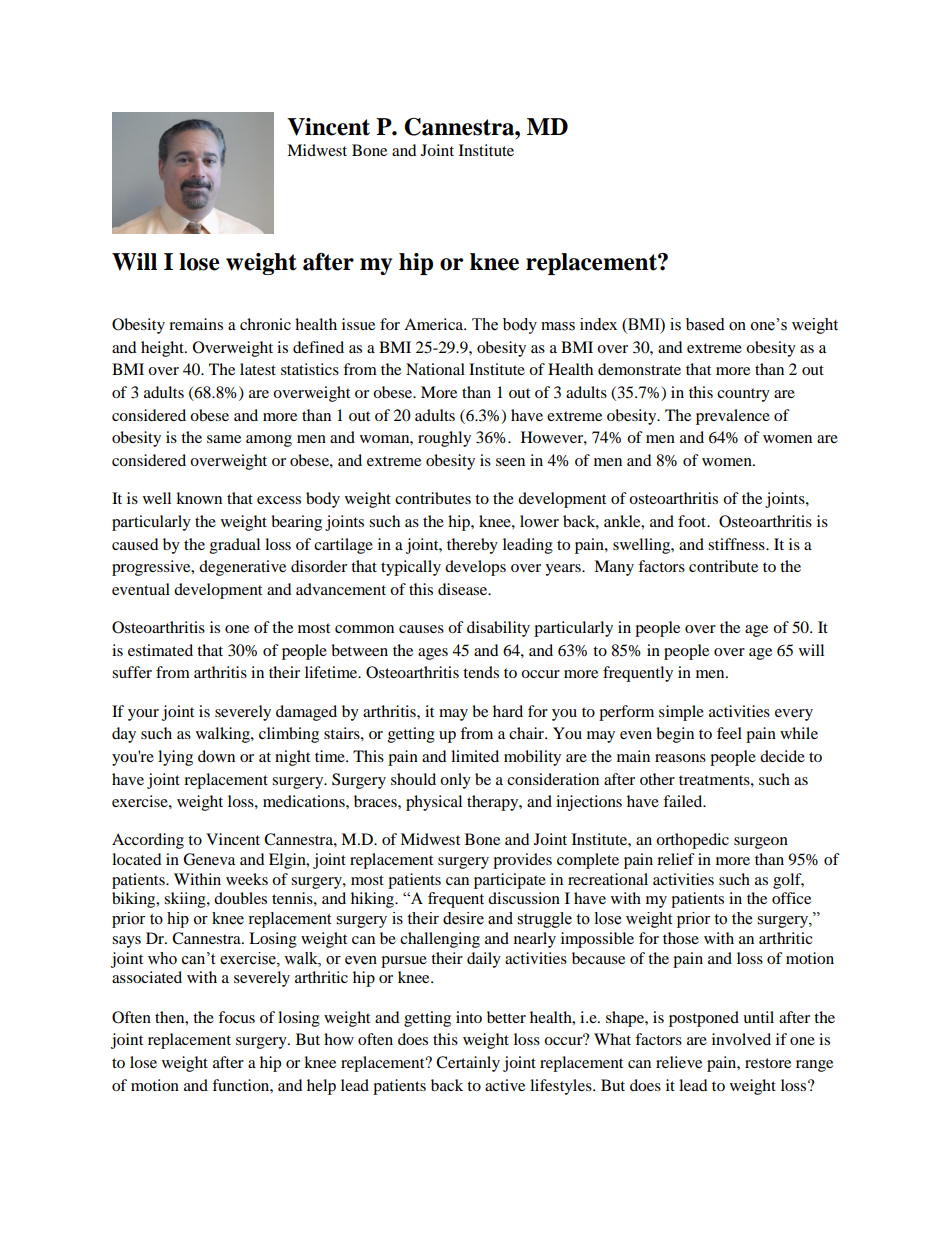 This page has height=1233, width=952. Describe the element at coordinates (468, 1064) in the page. I see `Certainly` at that location.
